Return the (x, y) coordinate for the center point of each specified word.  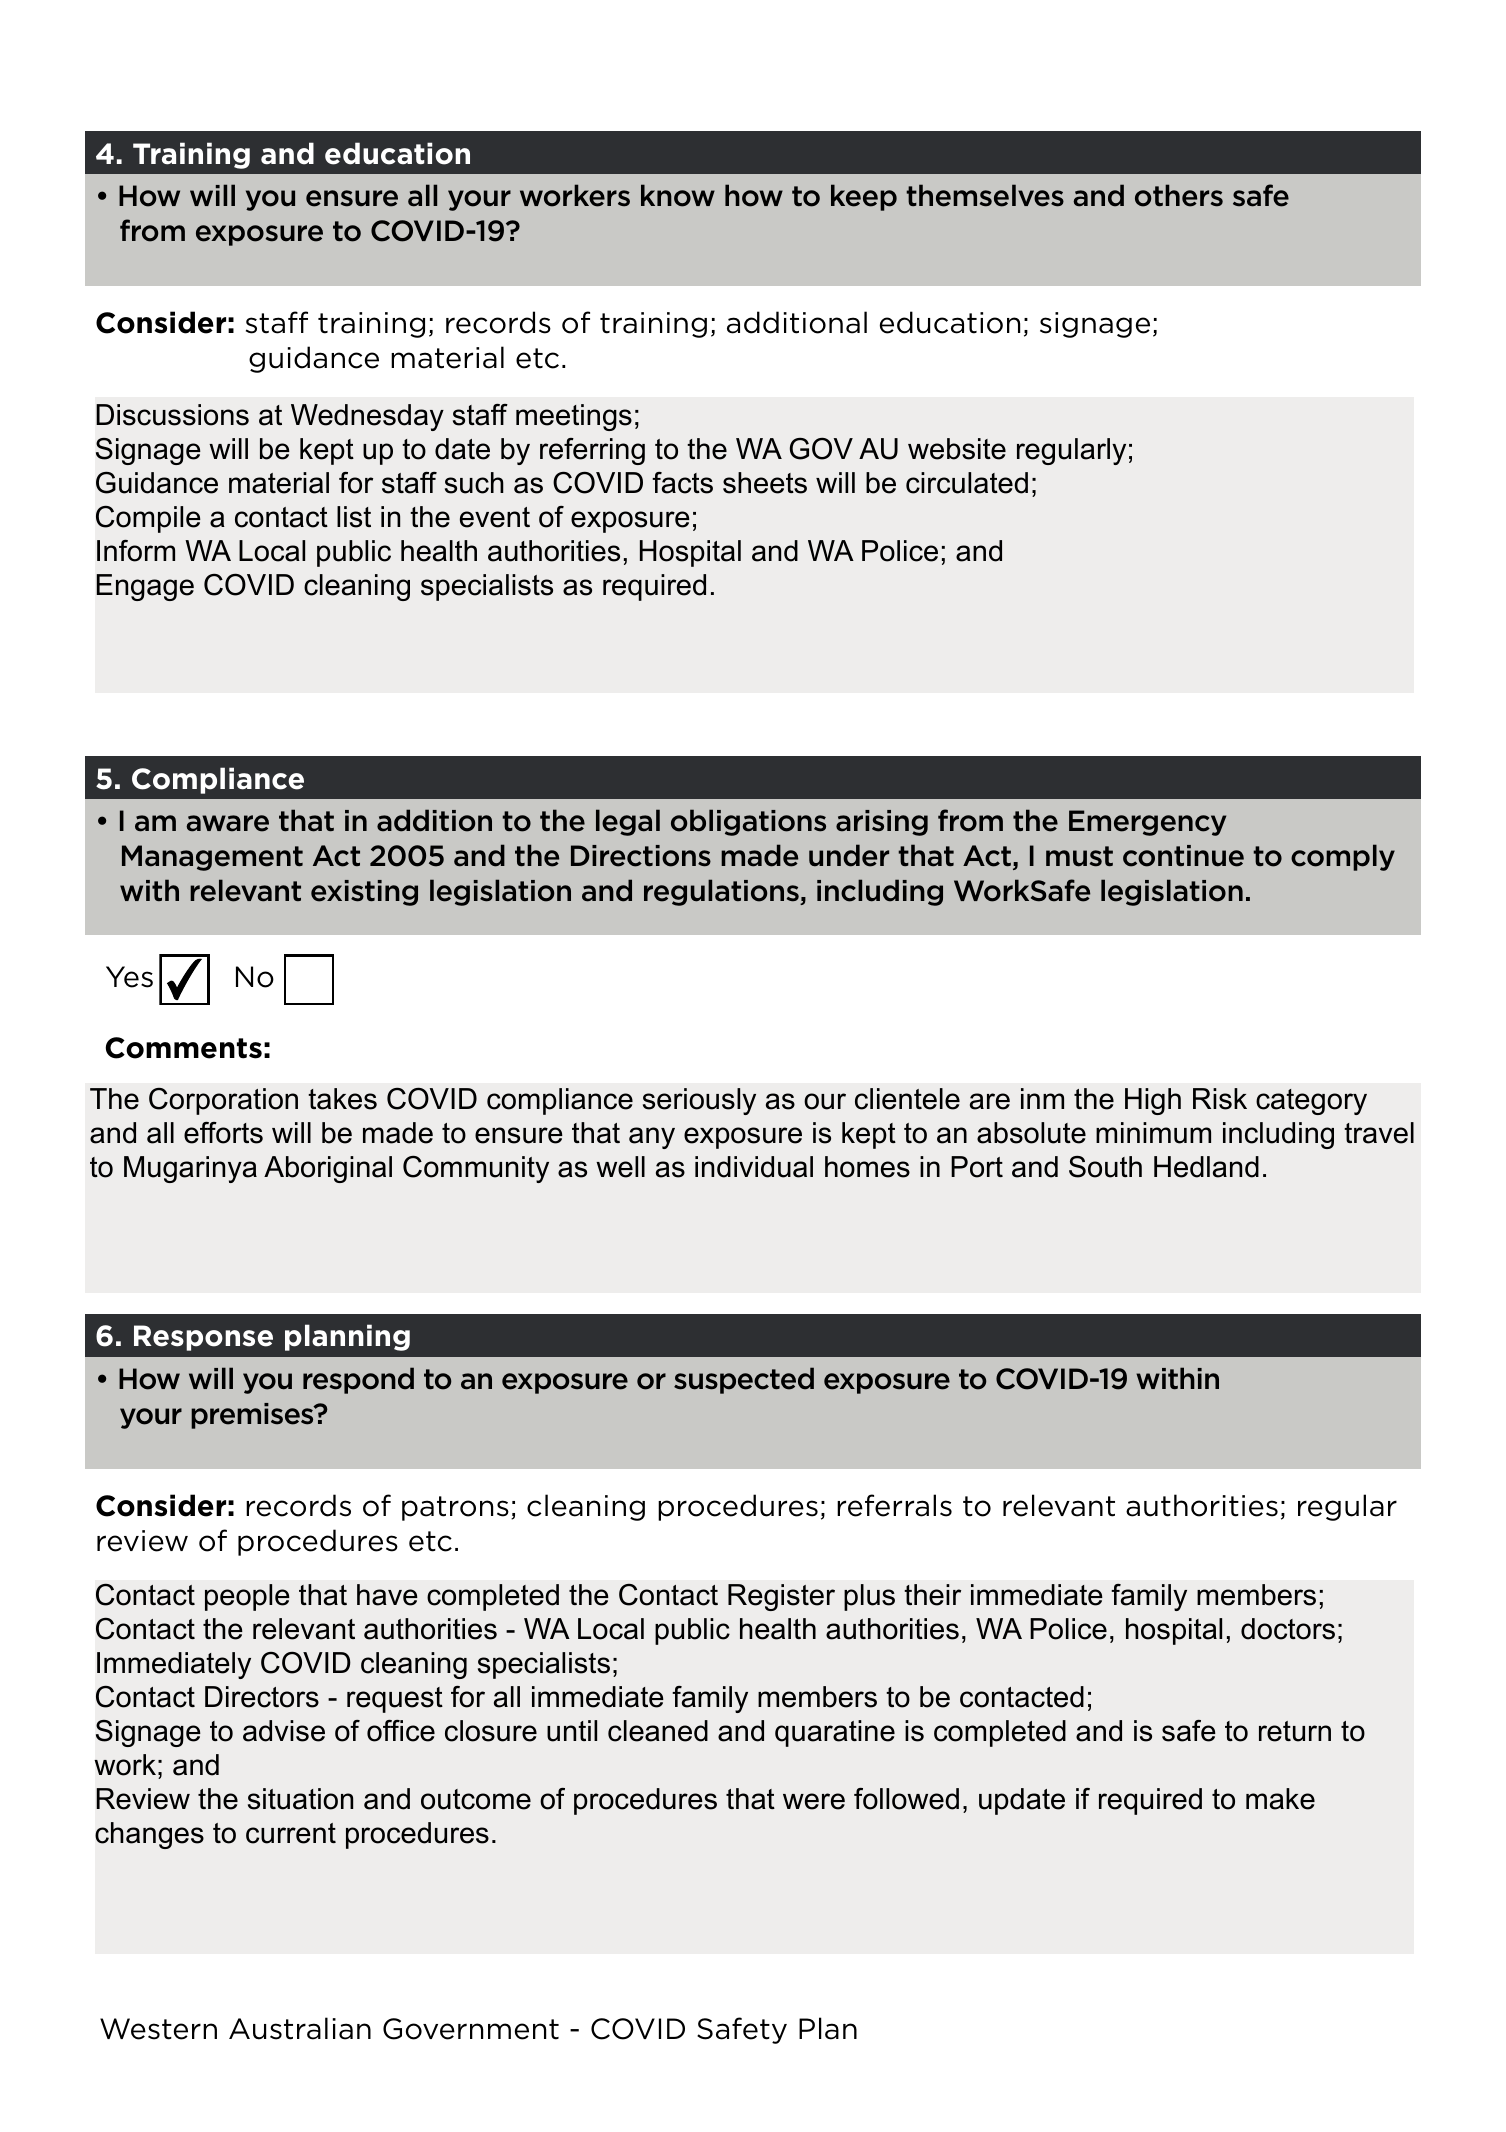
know (678, 195)
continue (1183, 856)
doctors (1288, 1629)
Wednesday (367, 417)
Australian (300, 2028)
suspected (744, 1380)
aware (227, 823)
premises (253, 1416)
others (1179, 195)
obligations (748, 822)
